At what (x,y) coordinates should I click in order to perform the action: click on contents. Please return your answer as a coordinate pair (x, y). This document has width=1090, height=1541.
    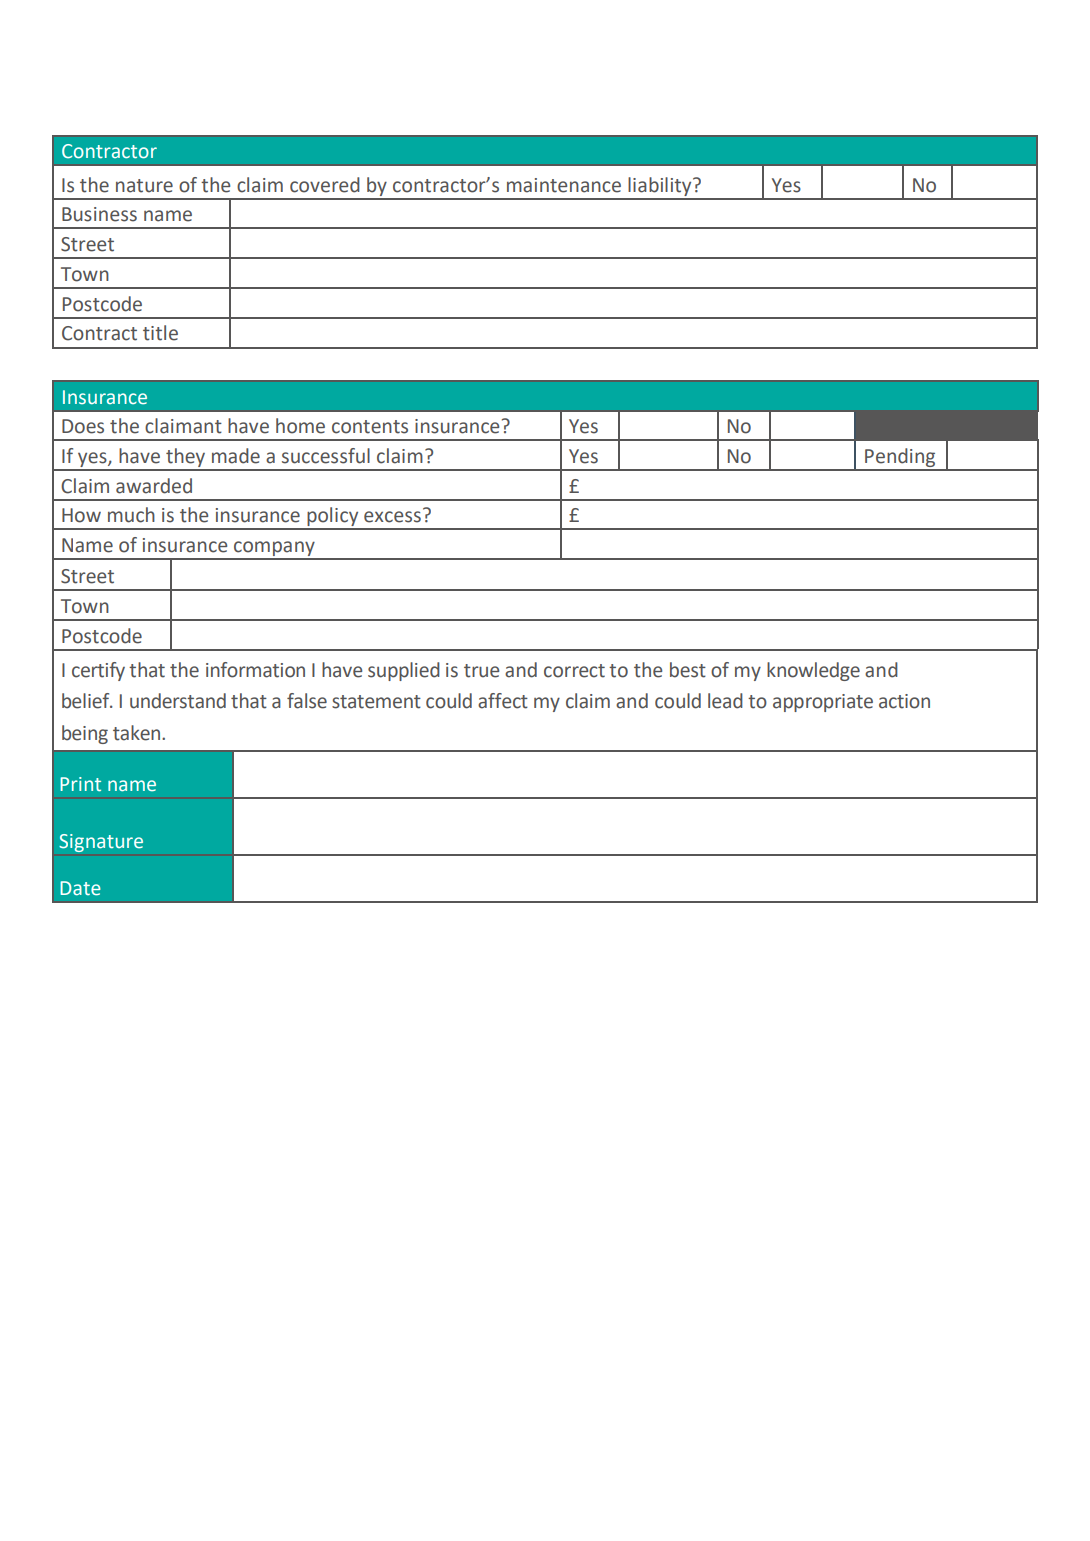
    Looking at the image, I should click on (370, 427).
